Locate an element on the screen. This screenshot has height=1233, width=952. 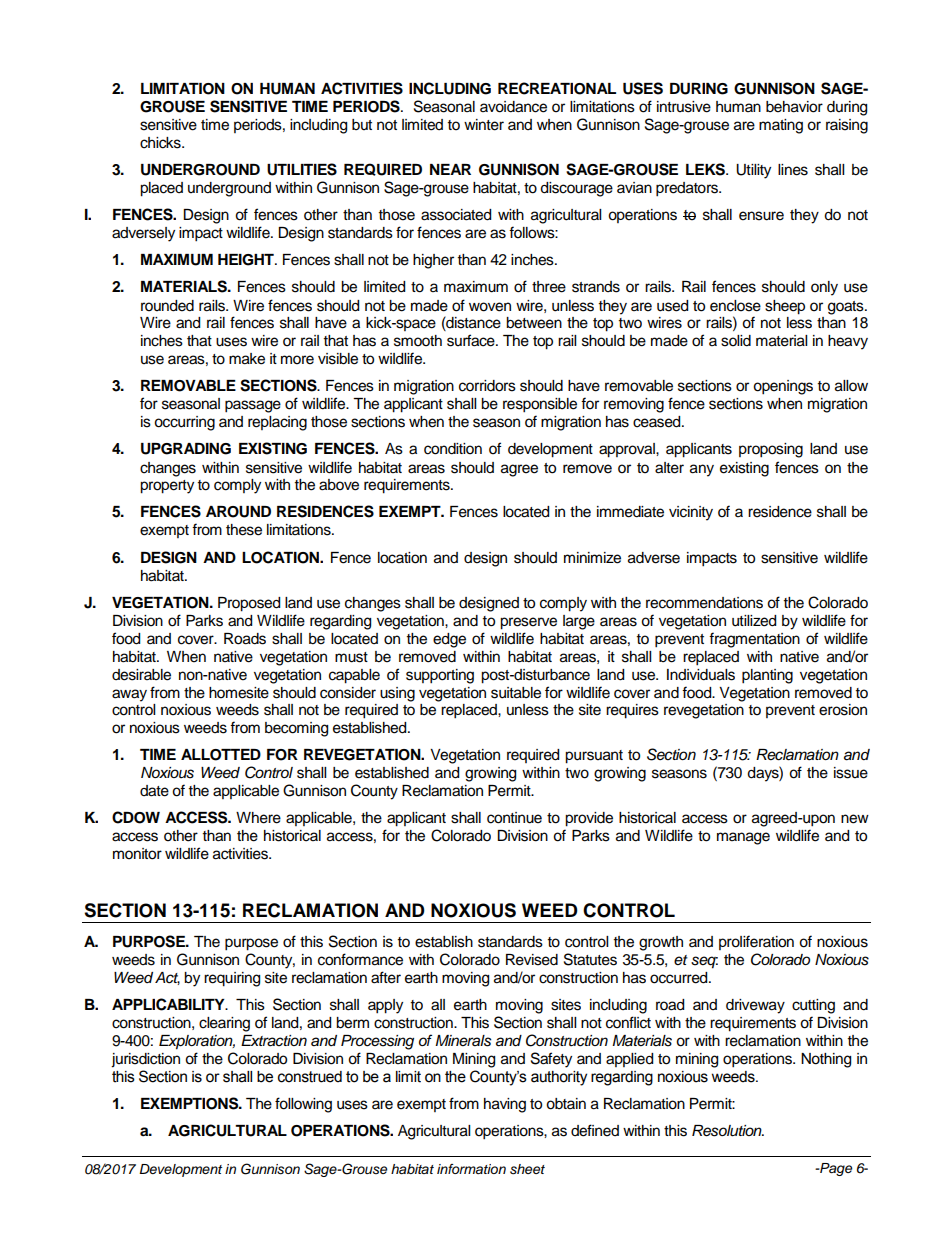
condition is located at coordinates (453, 449).
